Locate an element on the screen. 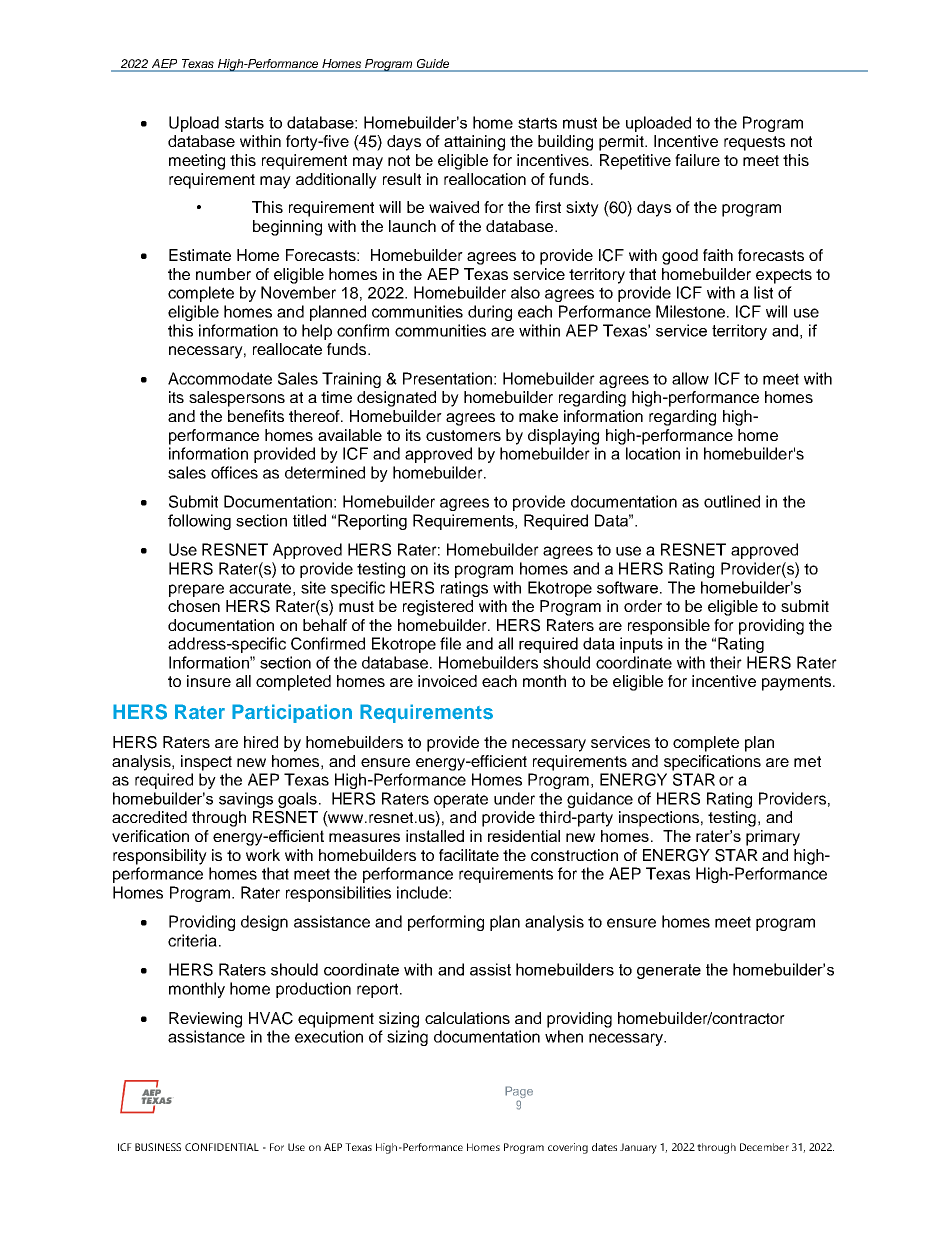 The image size is (952, 1233). December is located at coordinates (764, 1147).
